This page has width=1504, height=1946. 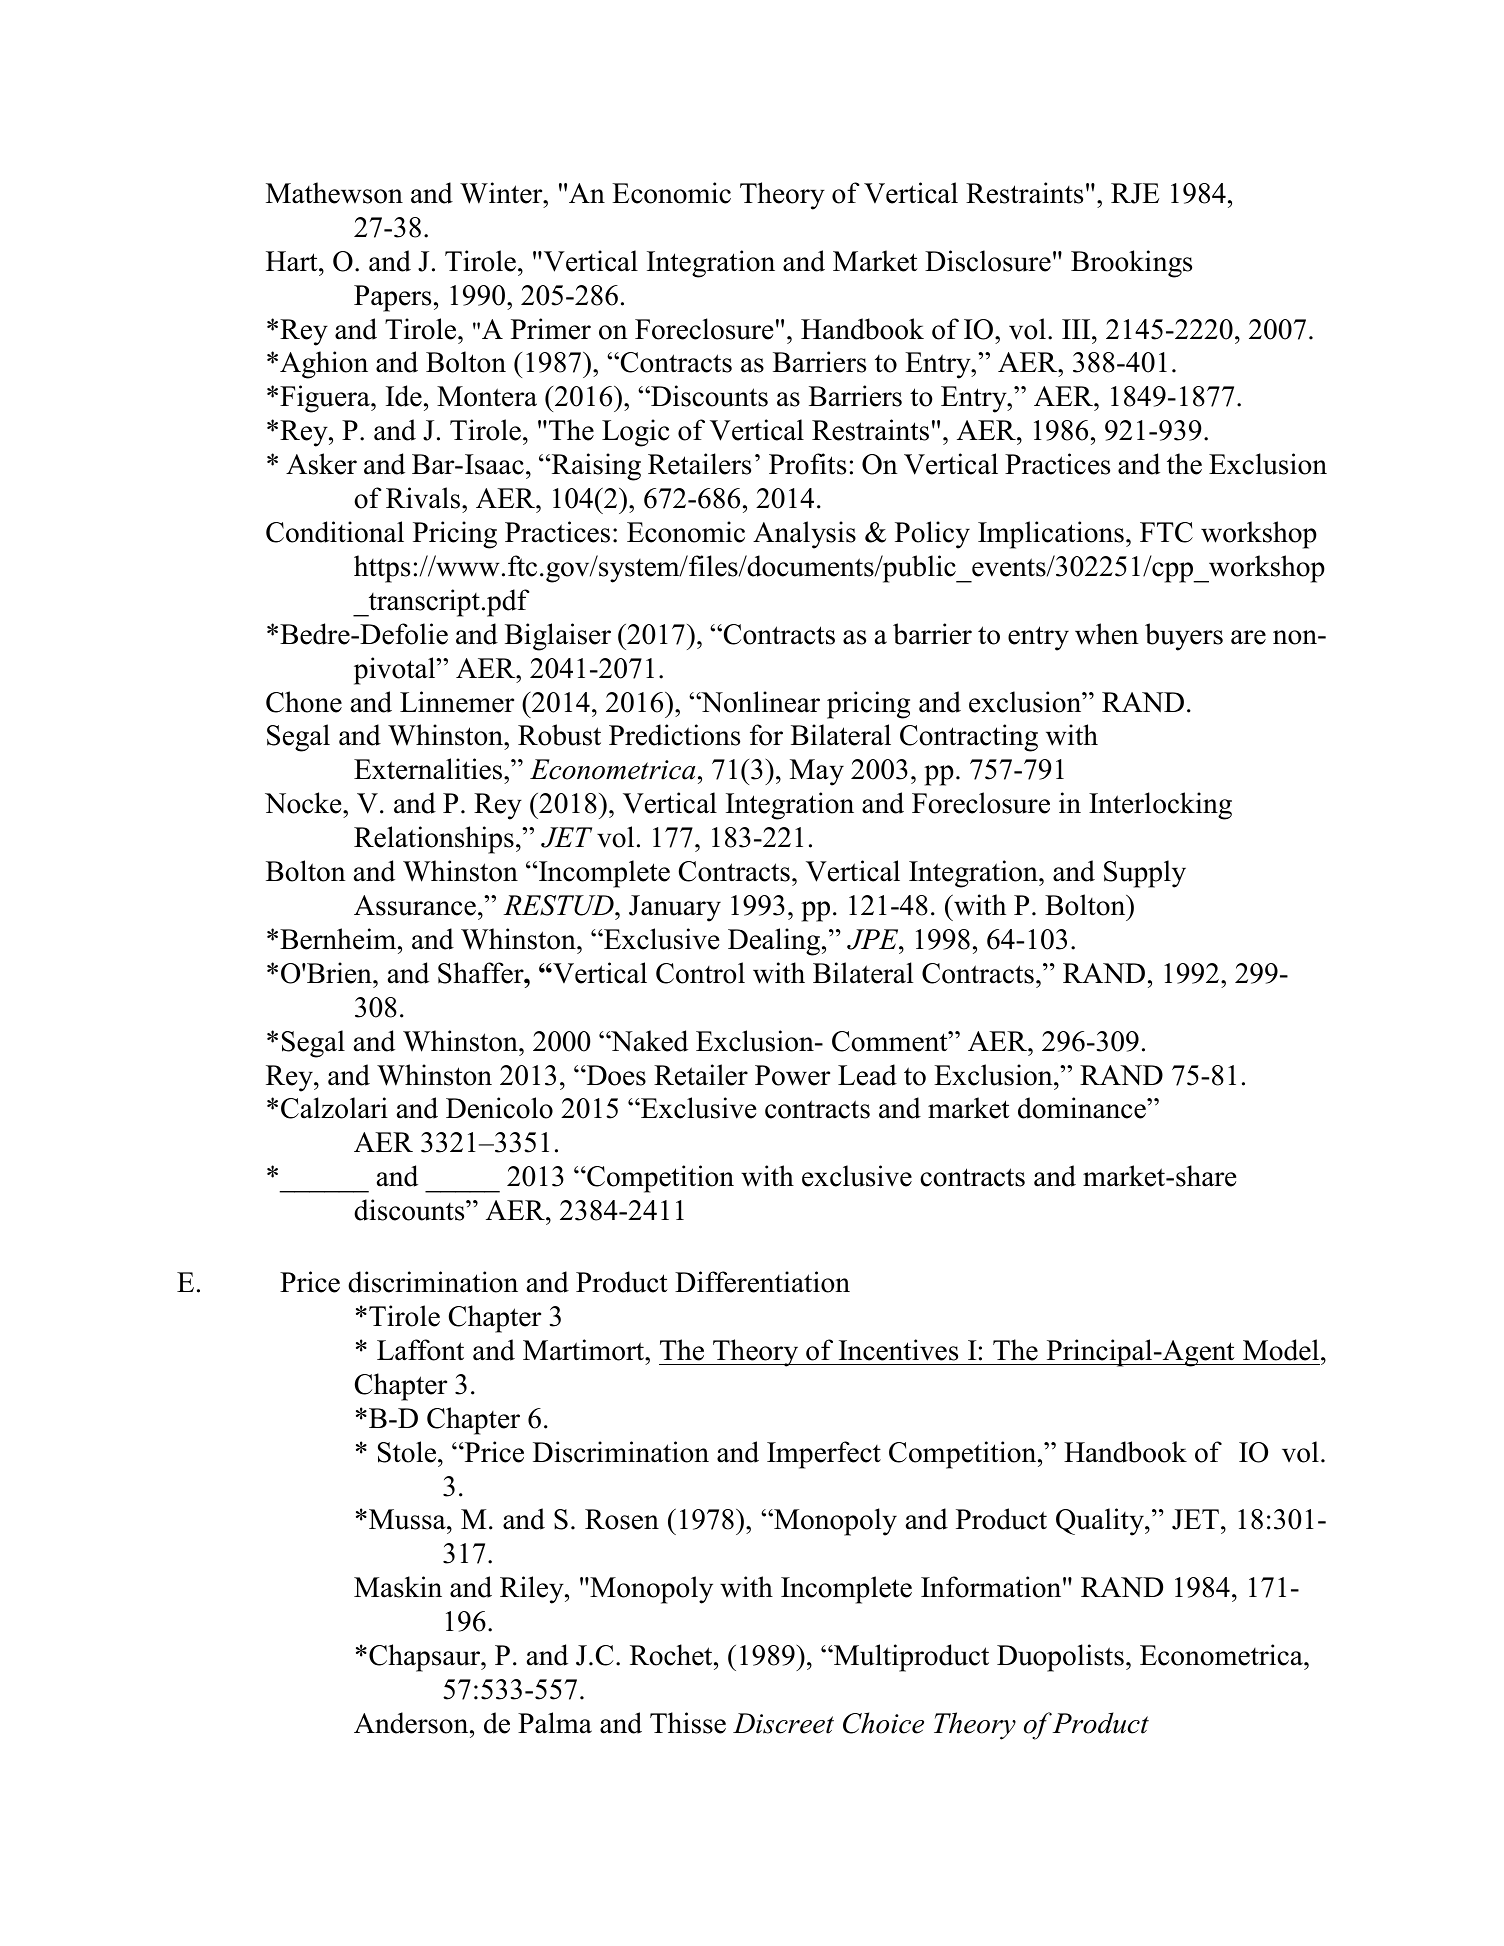 I want to click on Papers, so click(x=392, y=298).
